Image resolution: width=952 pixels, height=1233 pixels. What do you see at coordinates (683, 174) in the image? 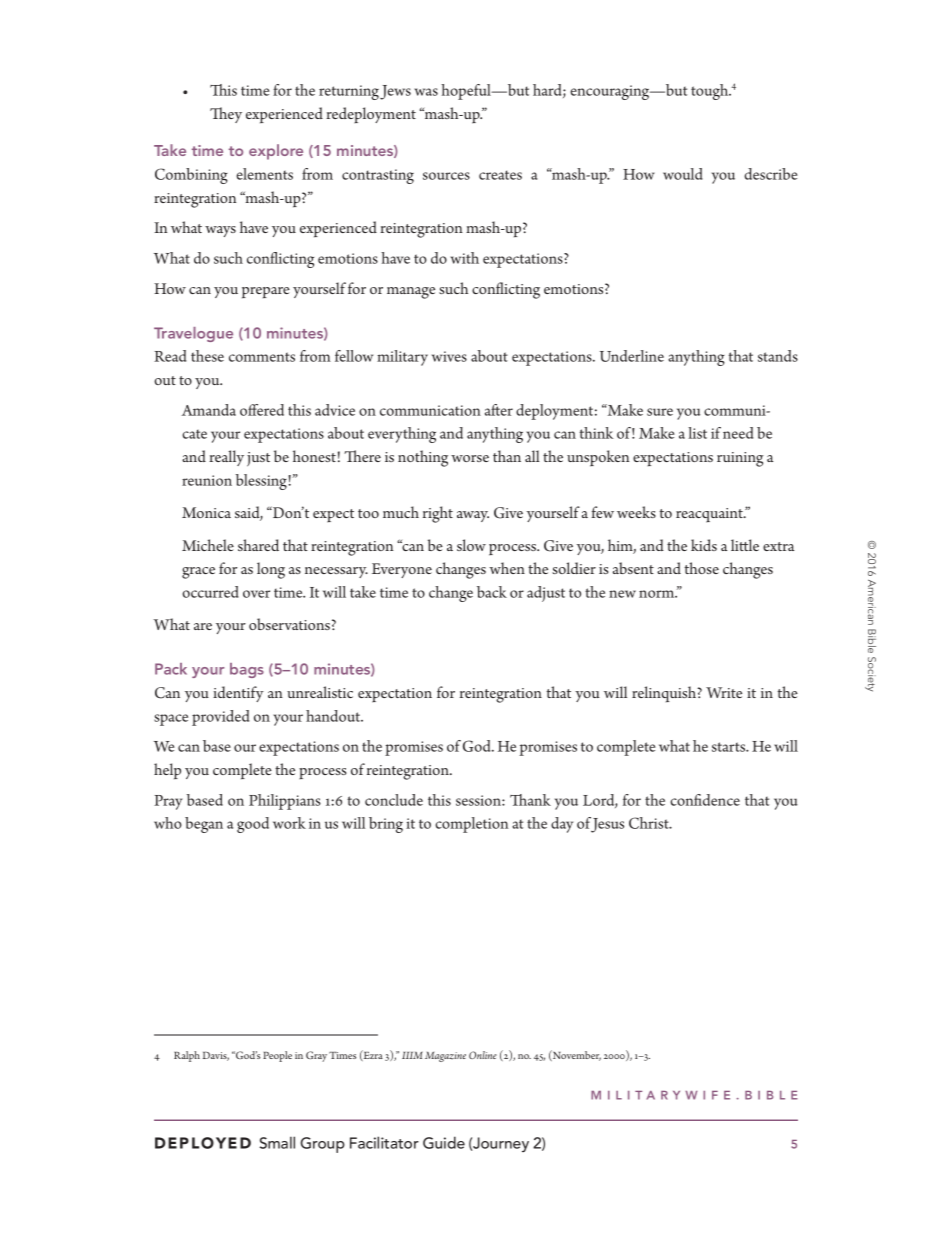
I see `would` at bounding box center [683, 174].
